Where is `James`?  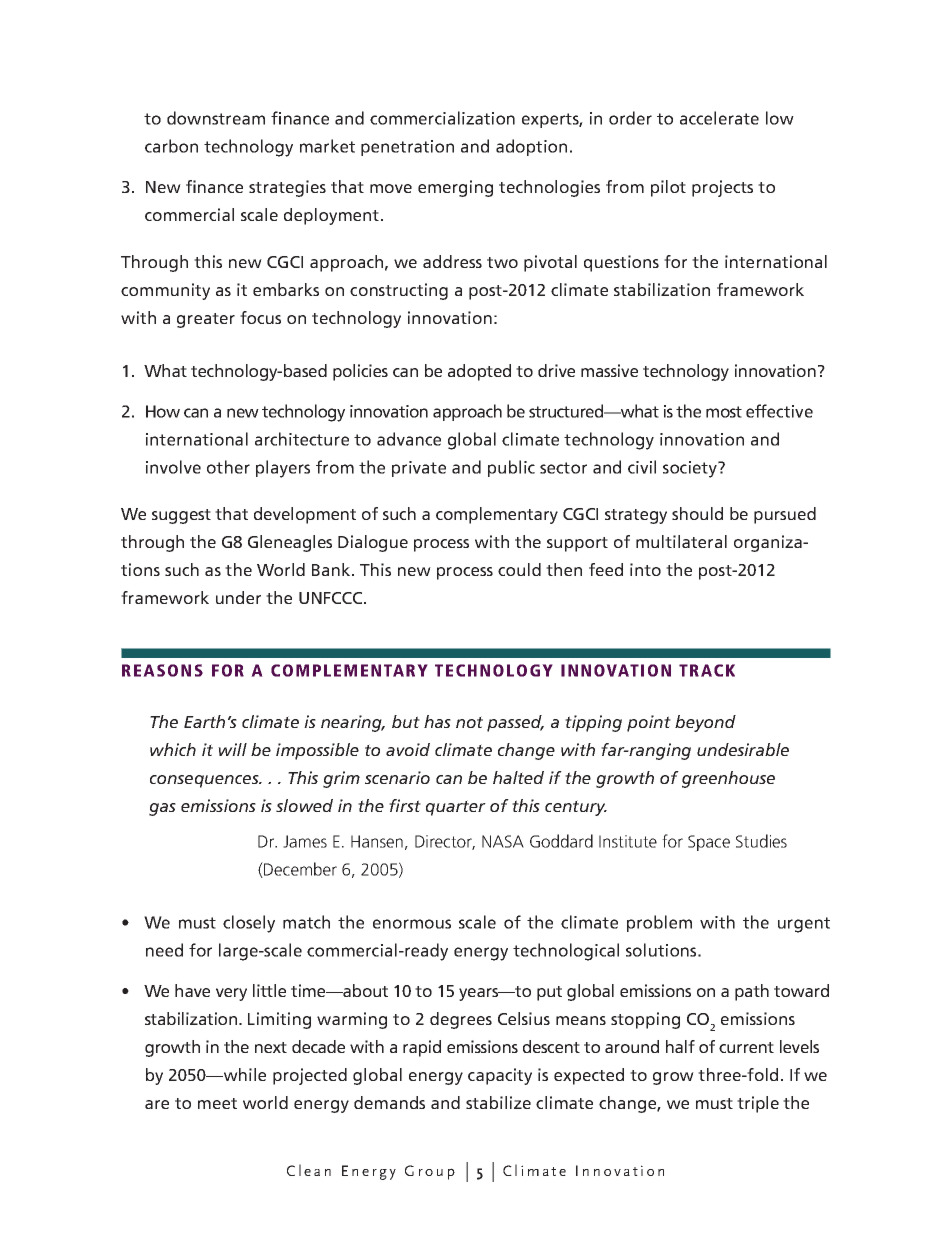
James is located at coordinates (305, 841).
